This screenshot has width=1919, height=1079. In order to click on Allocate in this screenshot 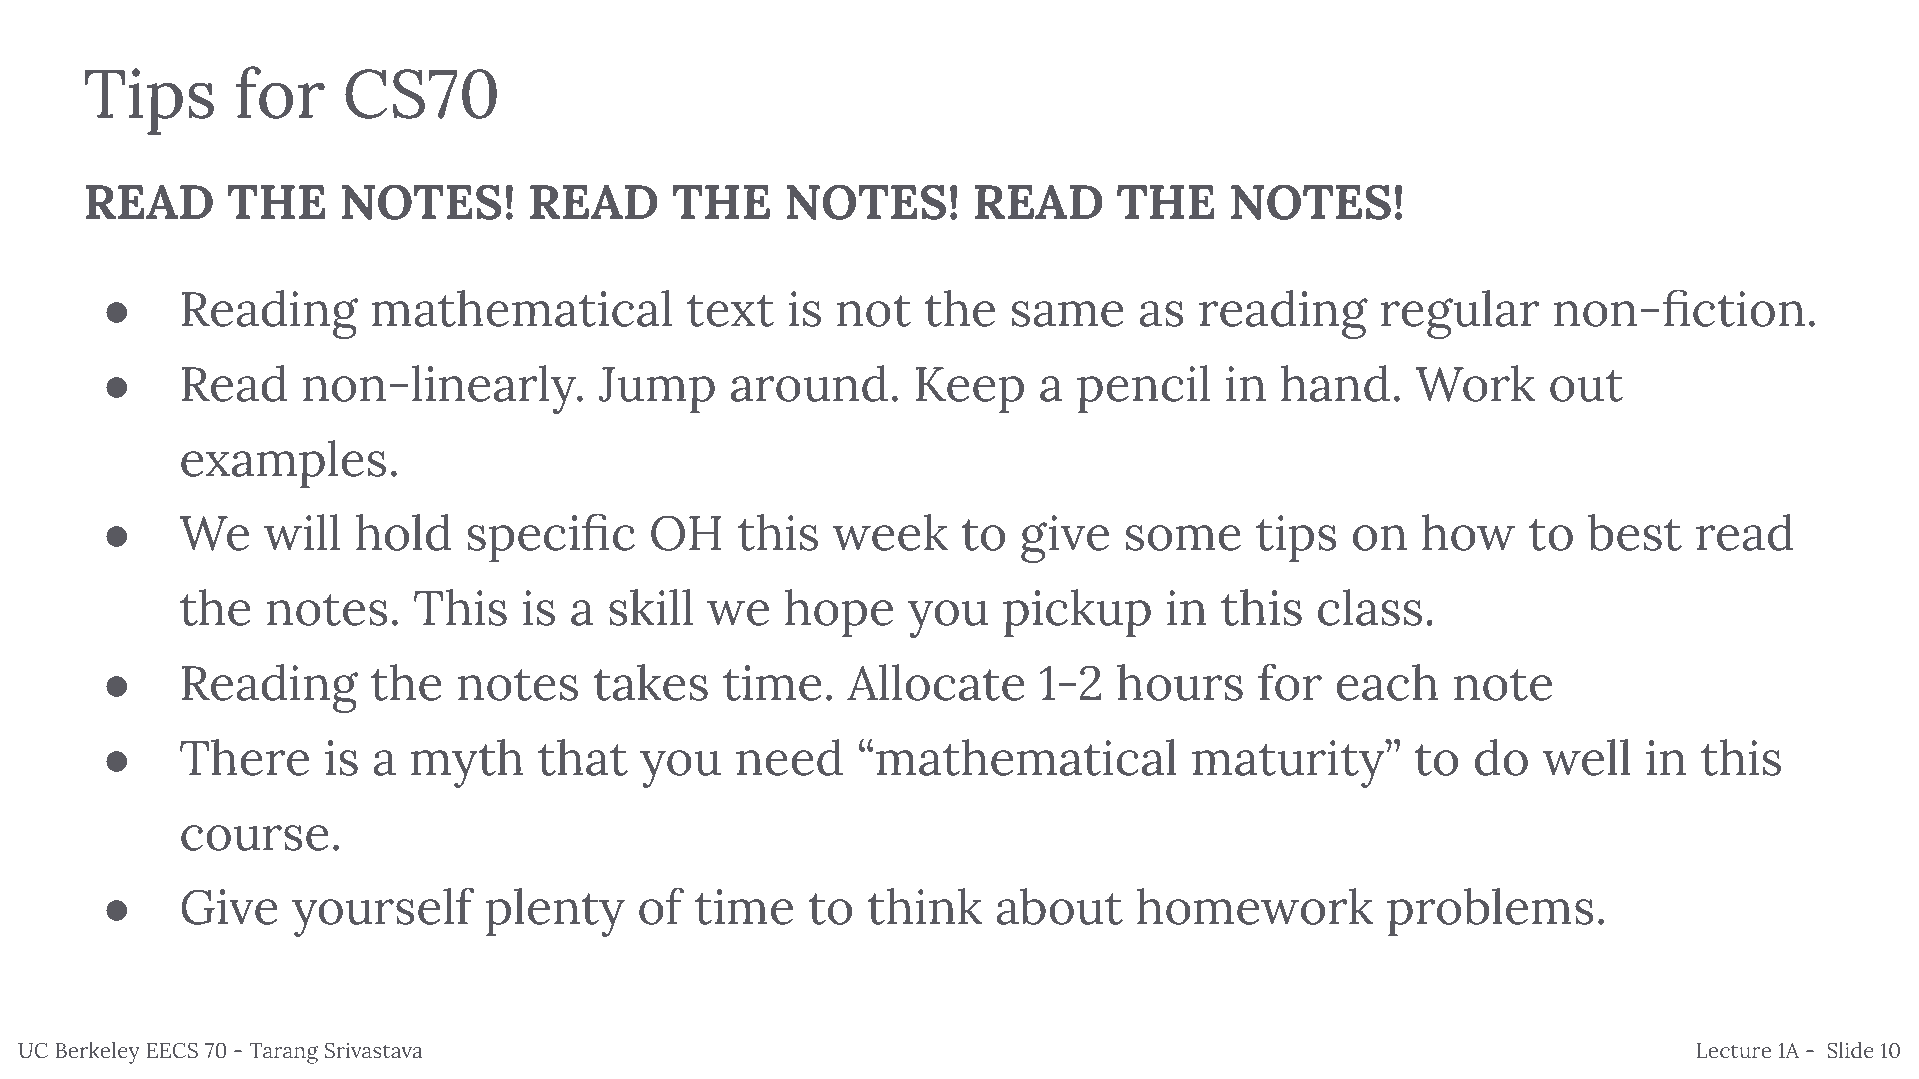, I will do `click(936, 682)`.
